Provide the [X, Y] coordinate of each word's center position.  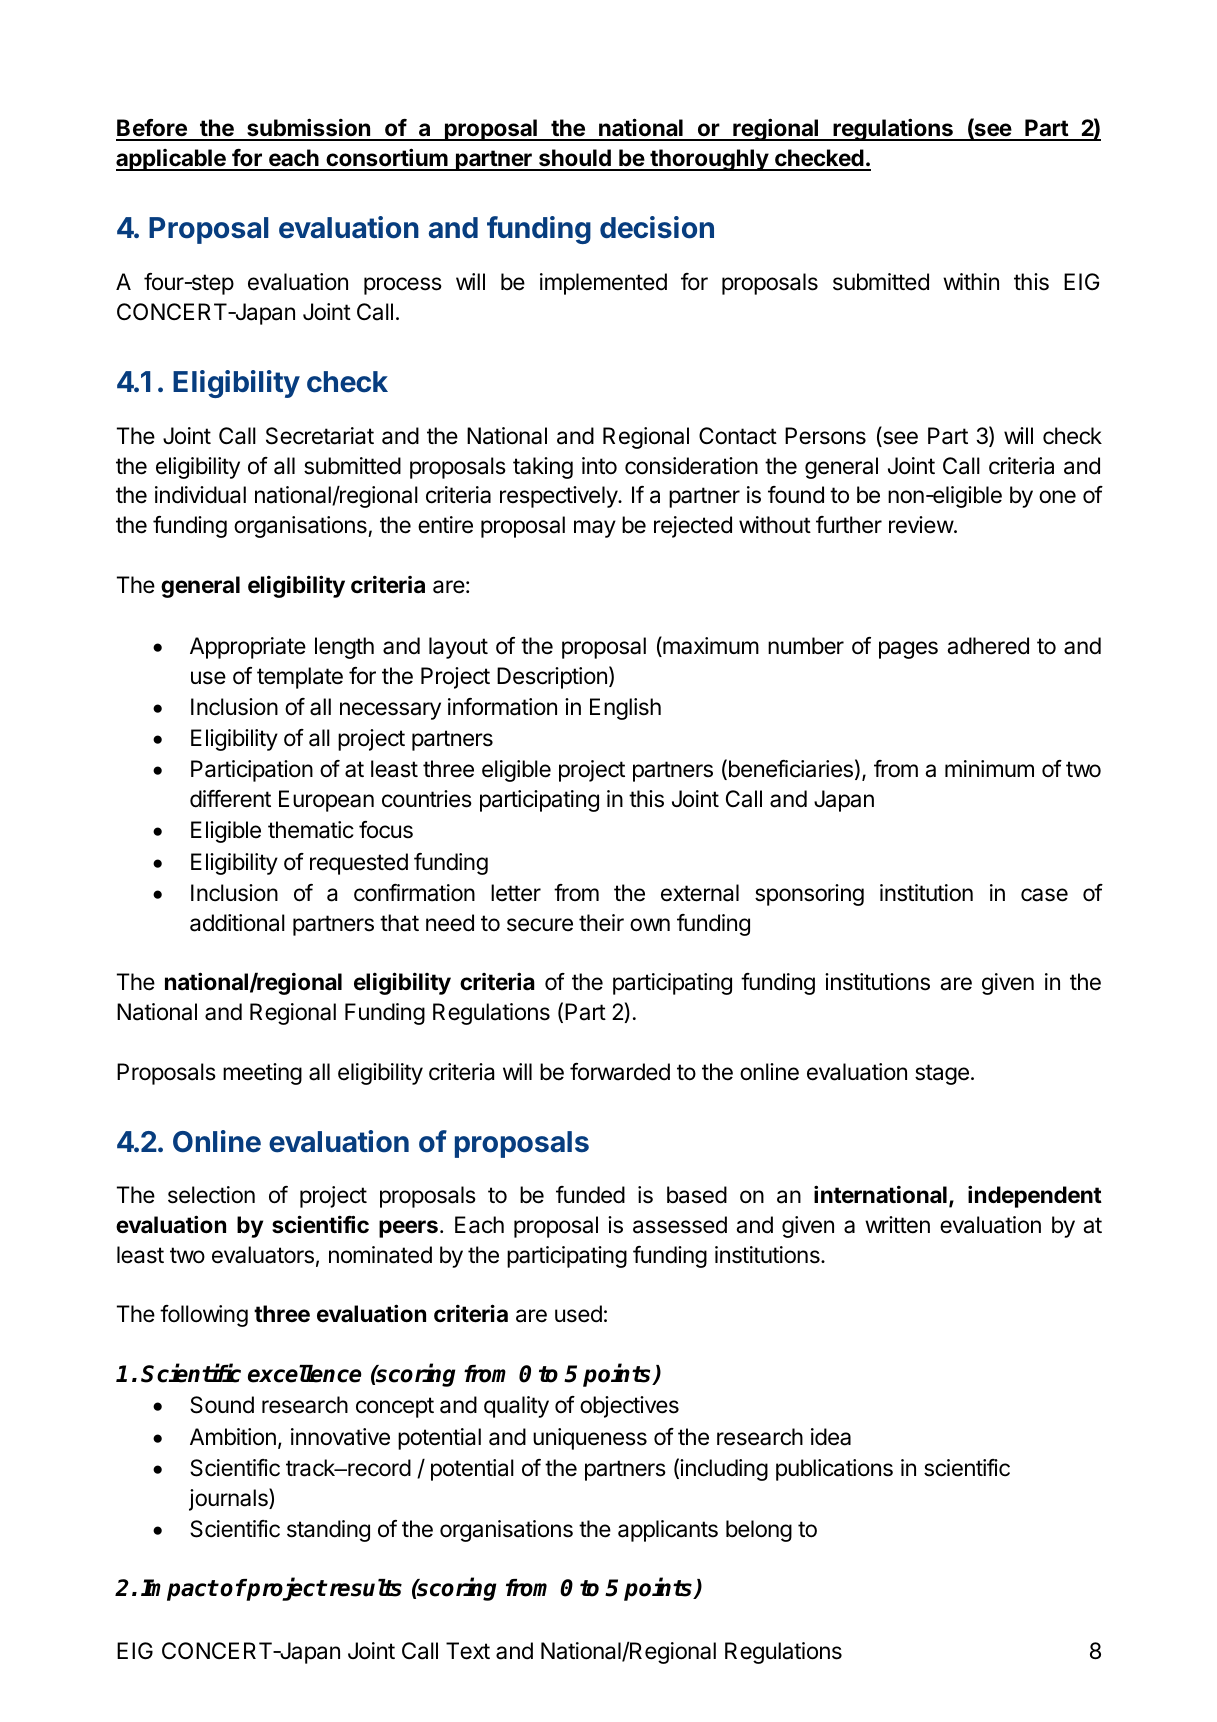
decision [657, 227]
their [601, 923]
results [364, 1588]
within [971, 281]
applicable [172, 160]
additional [237, 923]
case [1044, 895]
